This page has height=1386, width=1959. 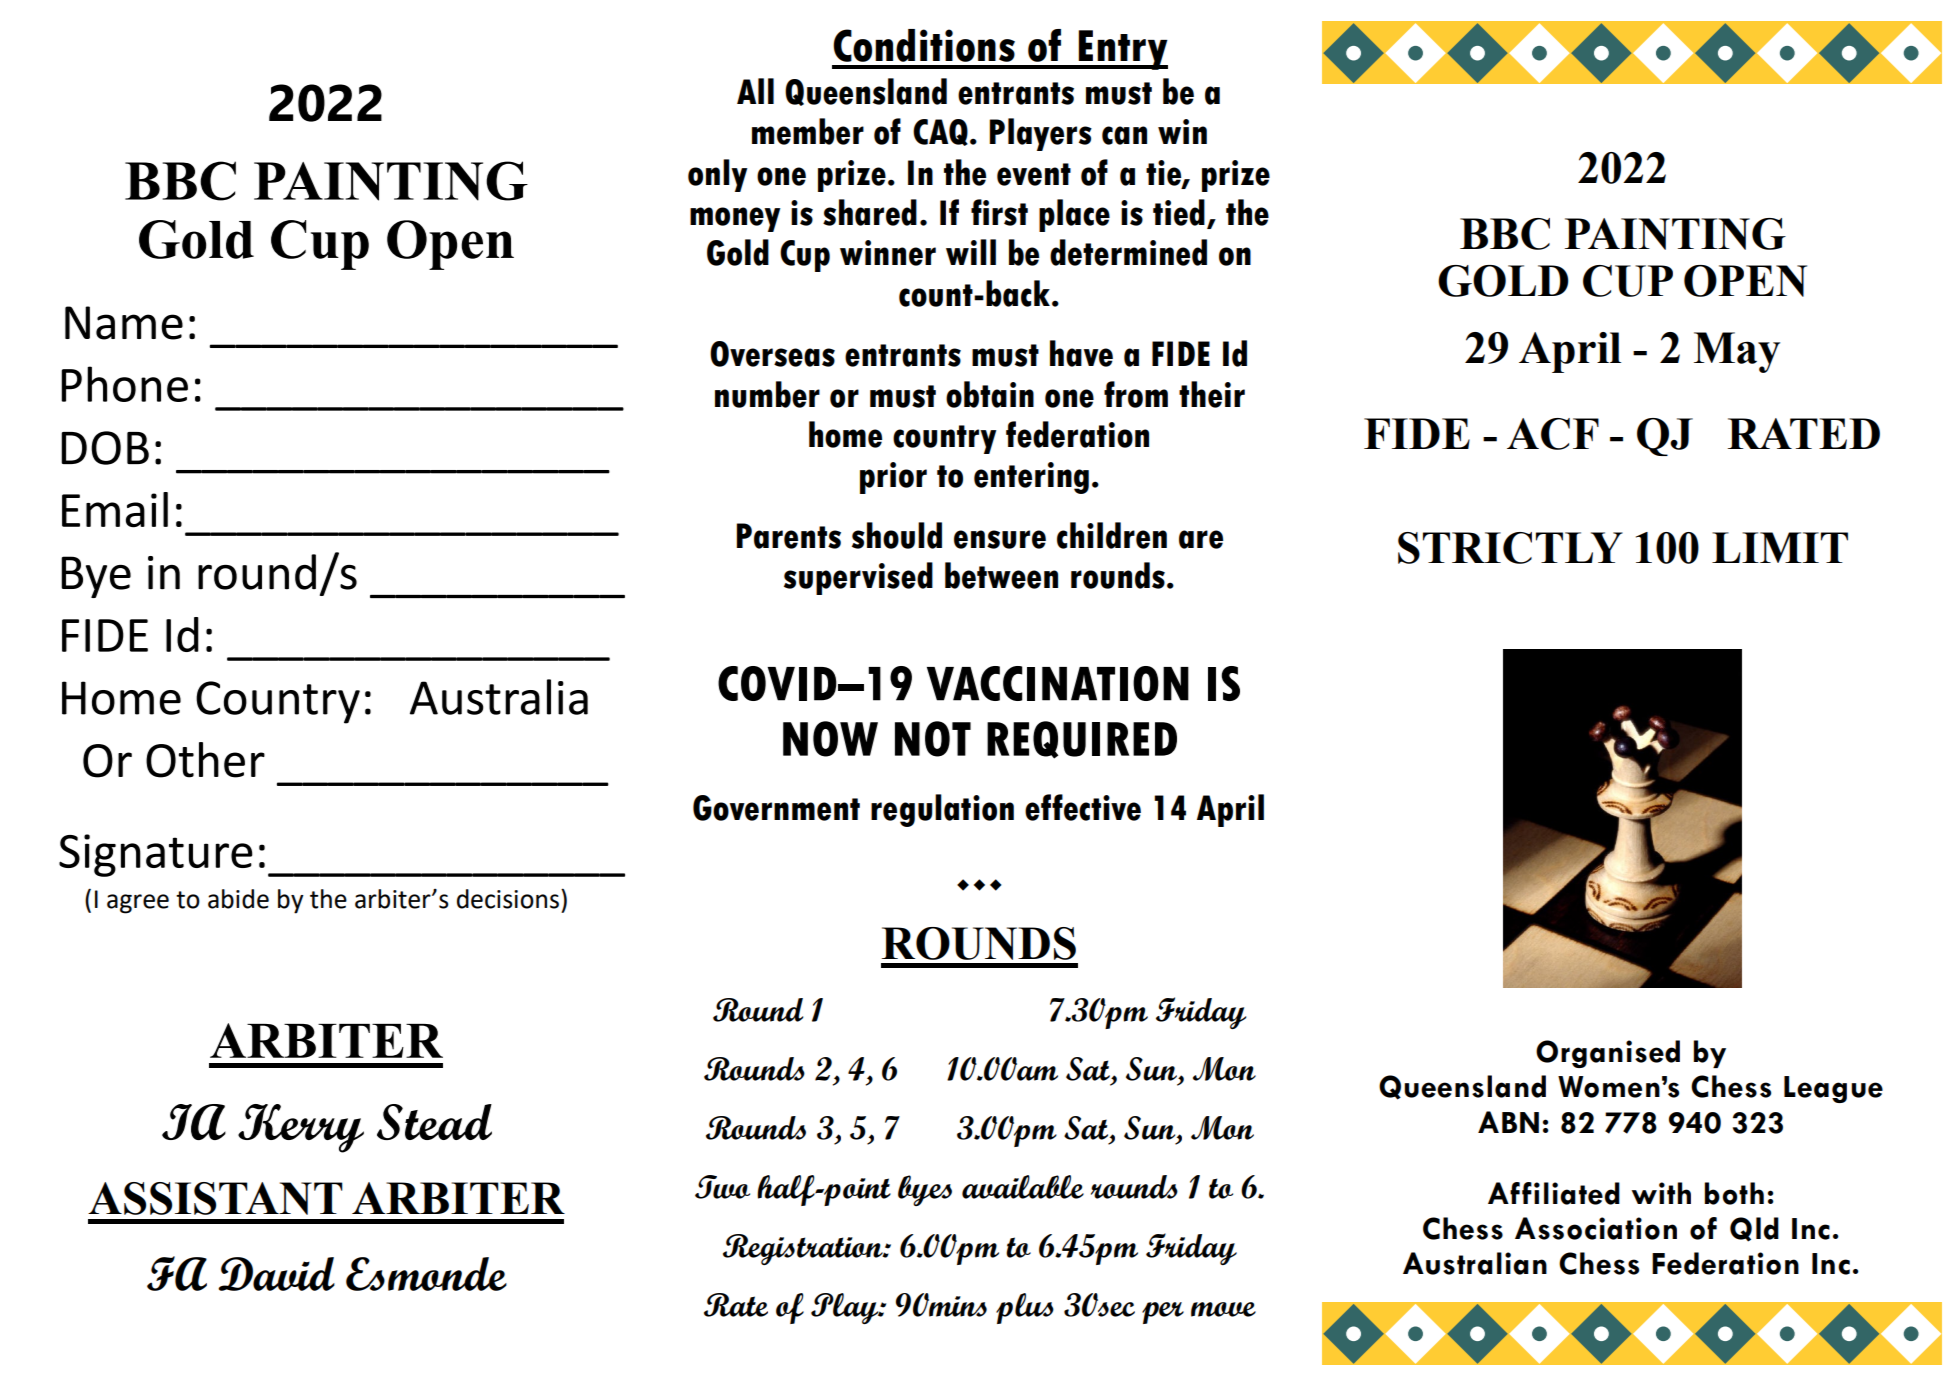 I want to click on VACCINATION, so click(x=1058, y=683).
